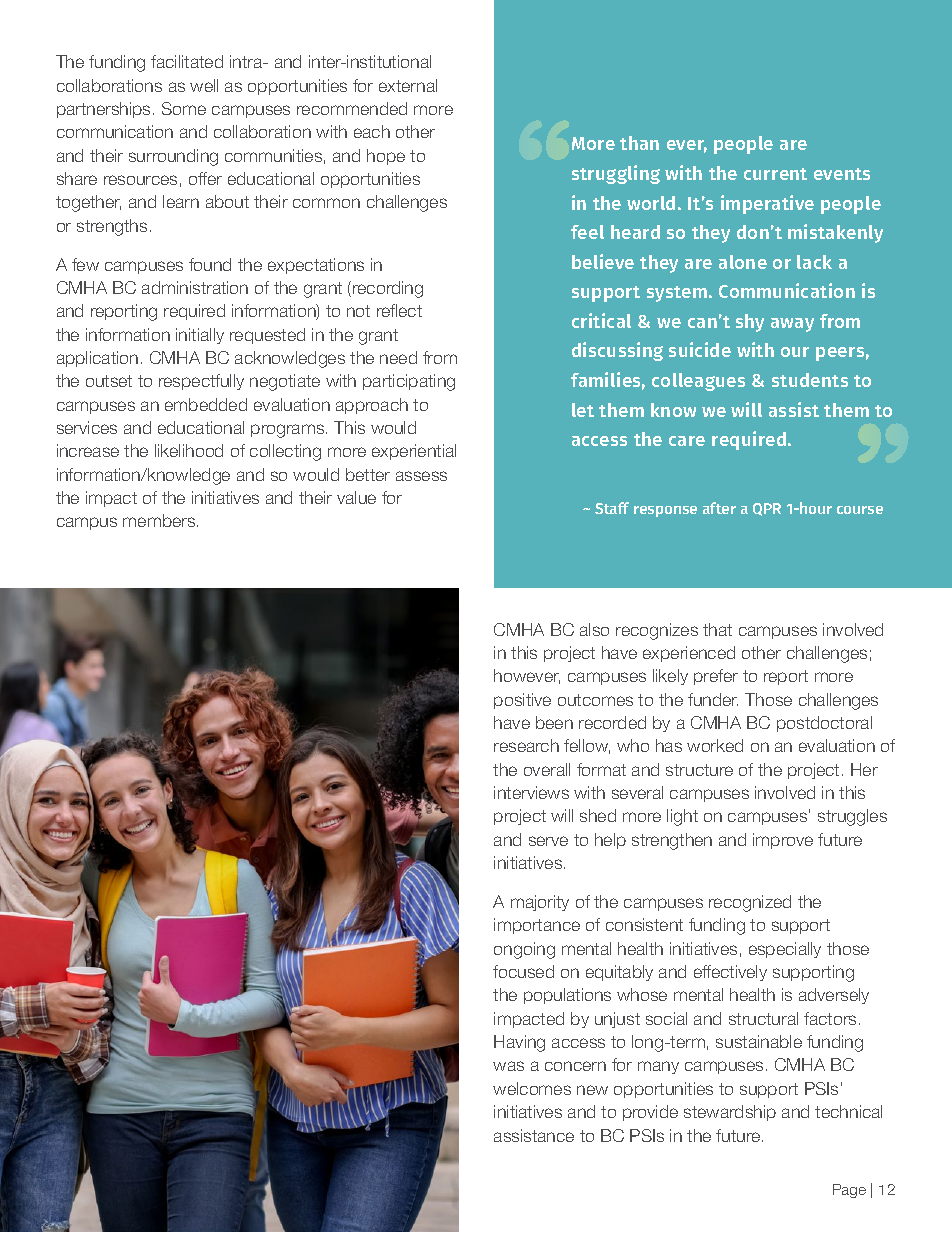 The width and height of the document is (952, 1233). What do you see at coordinates (184, 108) in the document?
I see `Some` at bounding box center [184, 108].
